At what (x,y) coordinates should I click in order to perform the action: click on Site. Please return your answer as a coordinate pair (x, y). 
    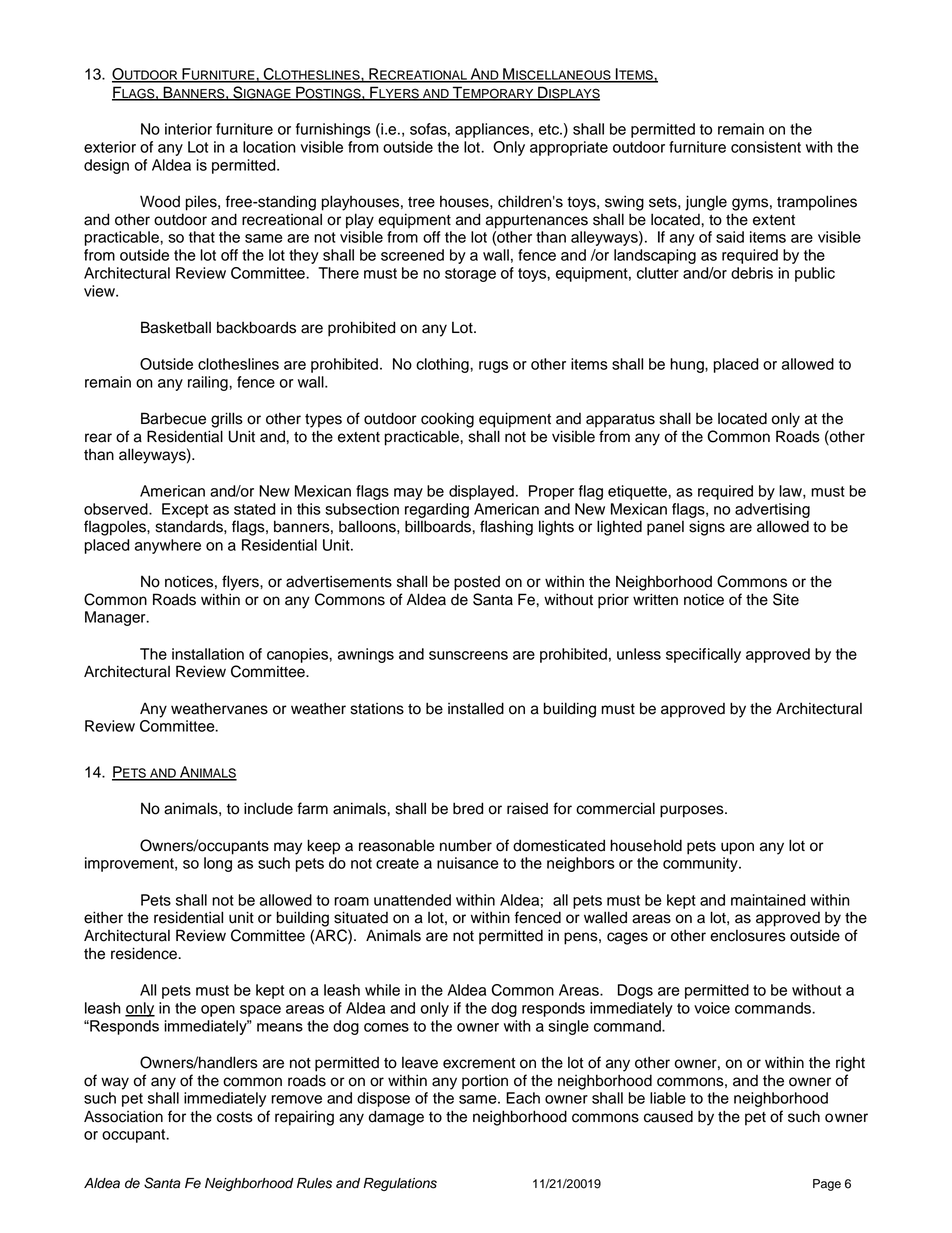
    Looking at the image, I should click on (786, 599).
